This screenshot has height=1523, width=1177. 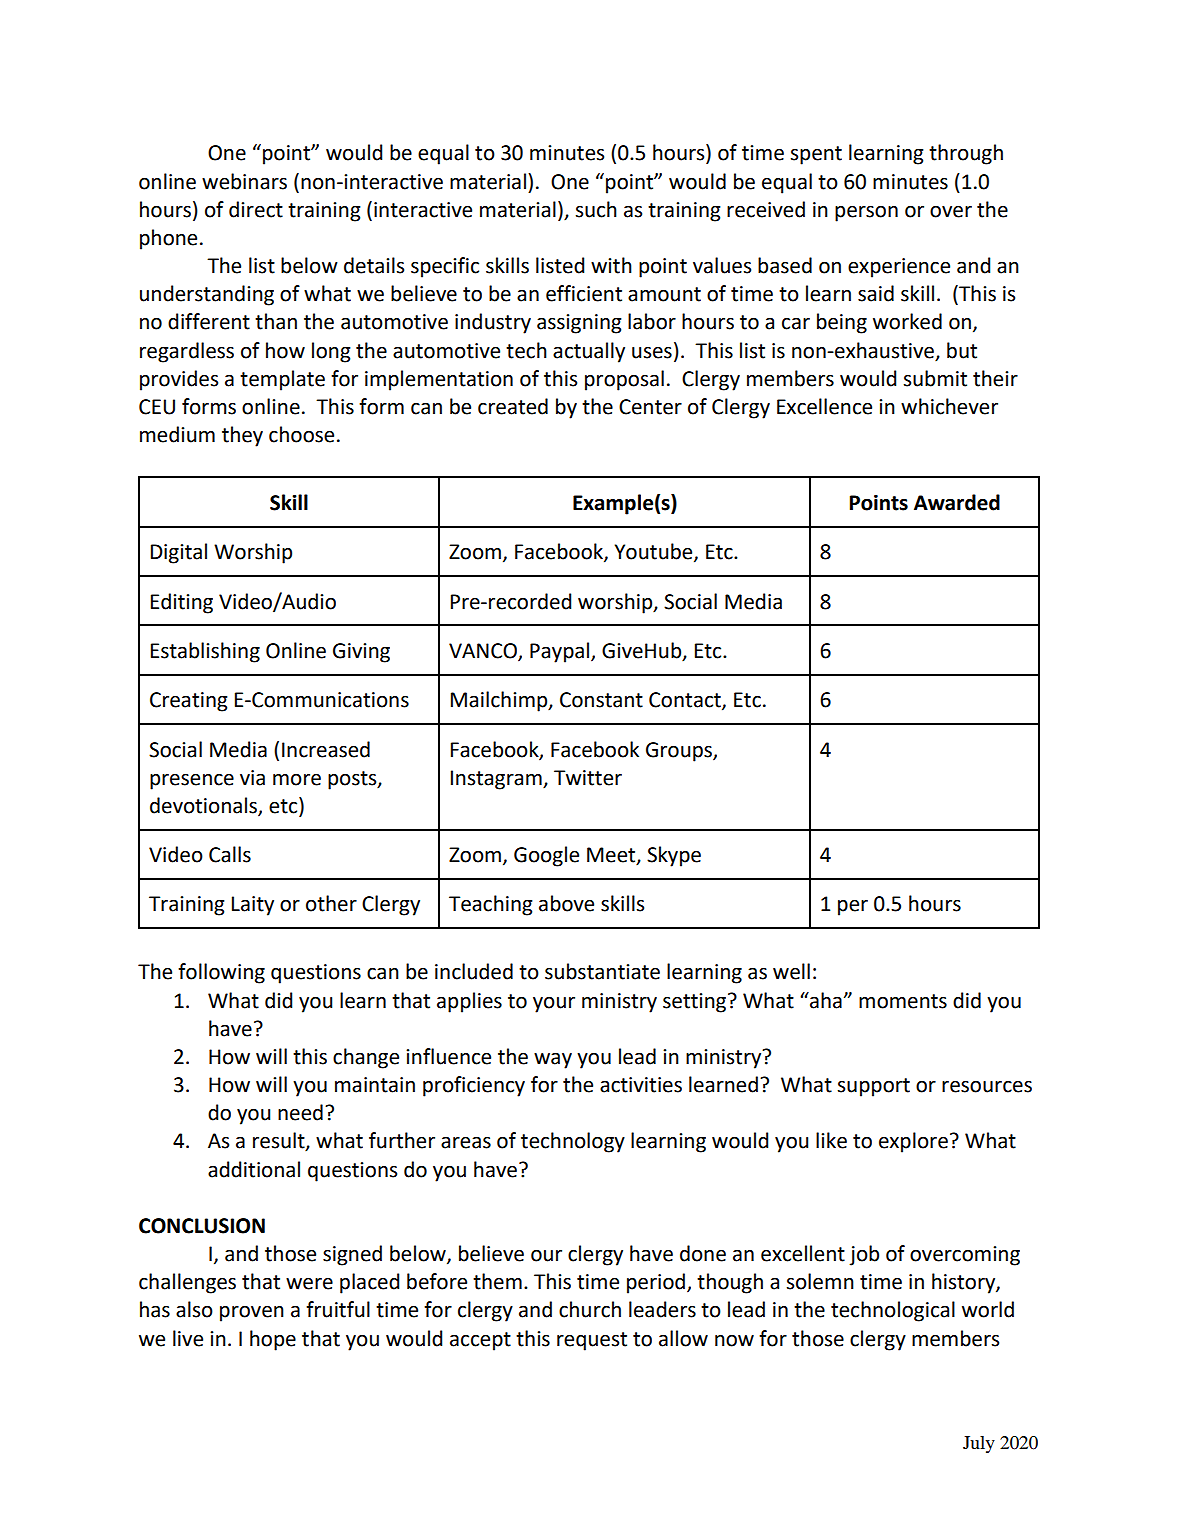 What do you see at coordinates (866, 214) in the screenshot?
I see `person` at bounding box center [866, 214].
